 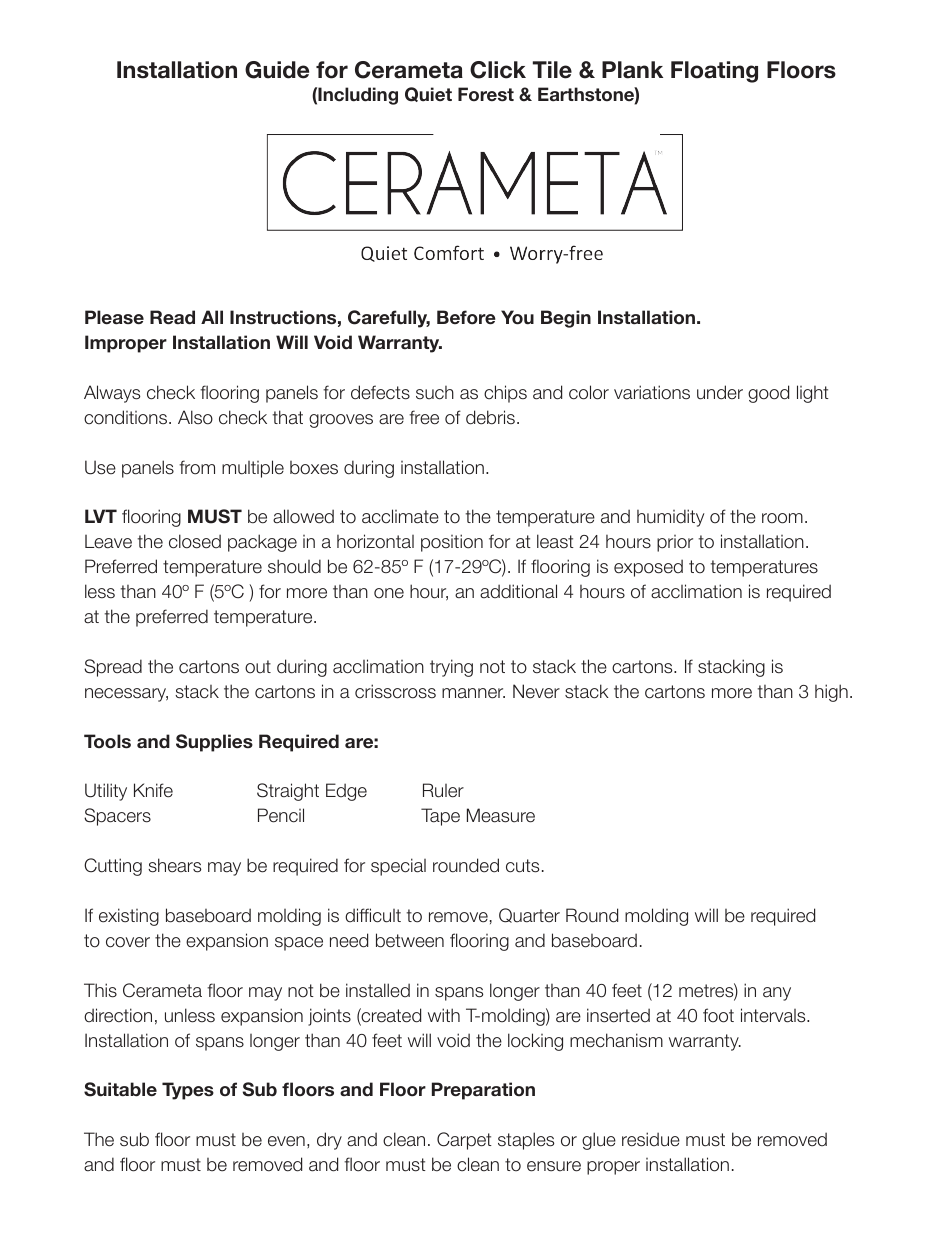 What do you see at coordinates (258, 667) in the screenshot?
I see `out` at bounding box center [258, 667].
